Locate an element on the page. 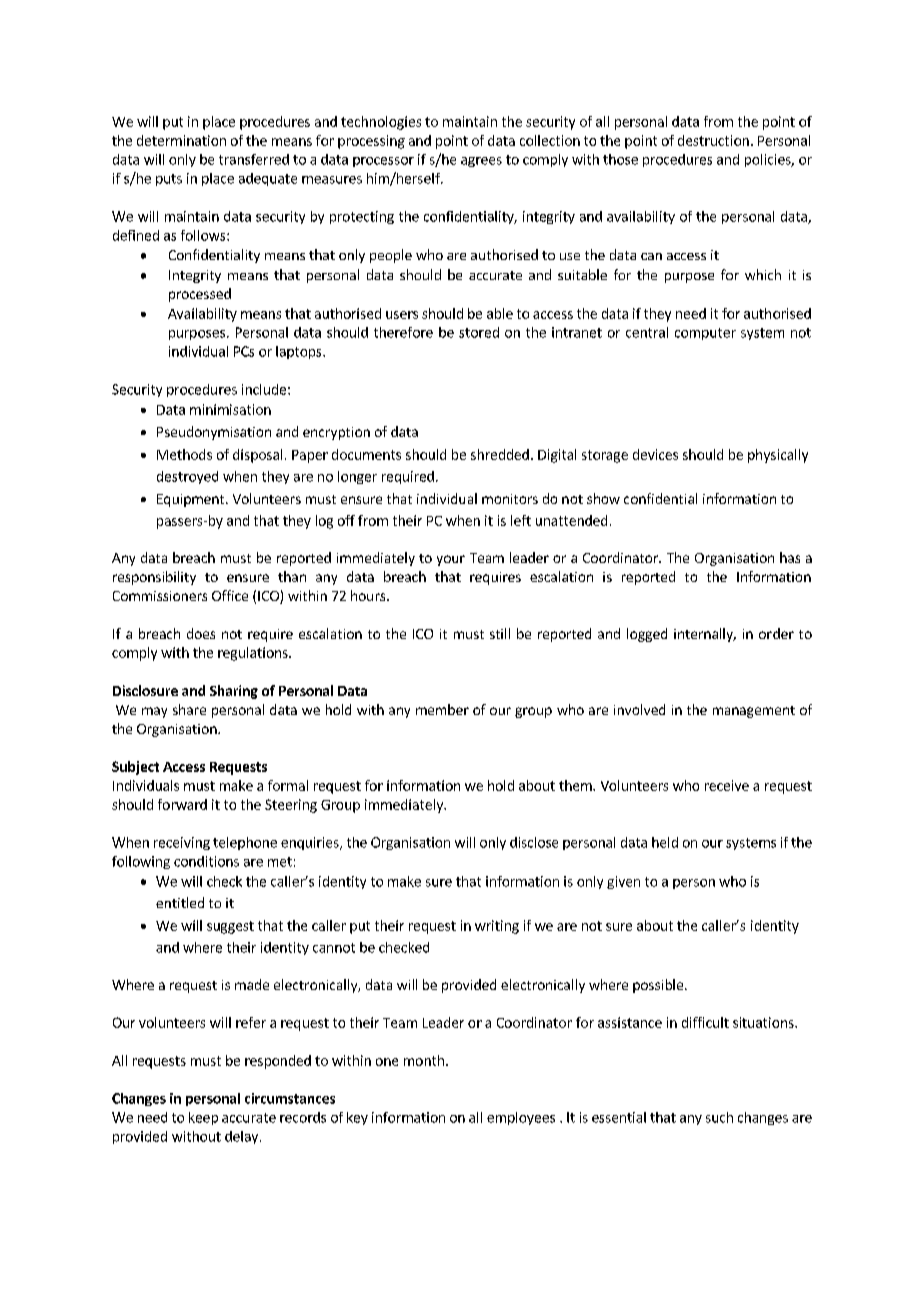 This document has width=924, height=1307. agrees is located at coordinates (481, 162).
